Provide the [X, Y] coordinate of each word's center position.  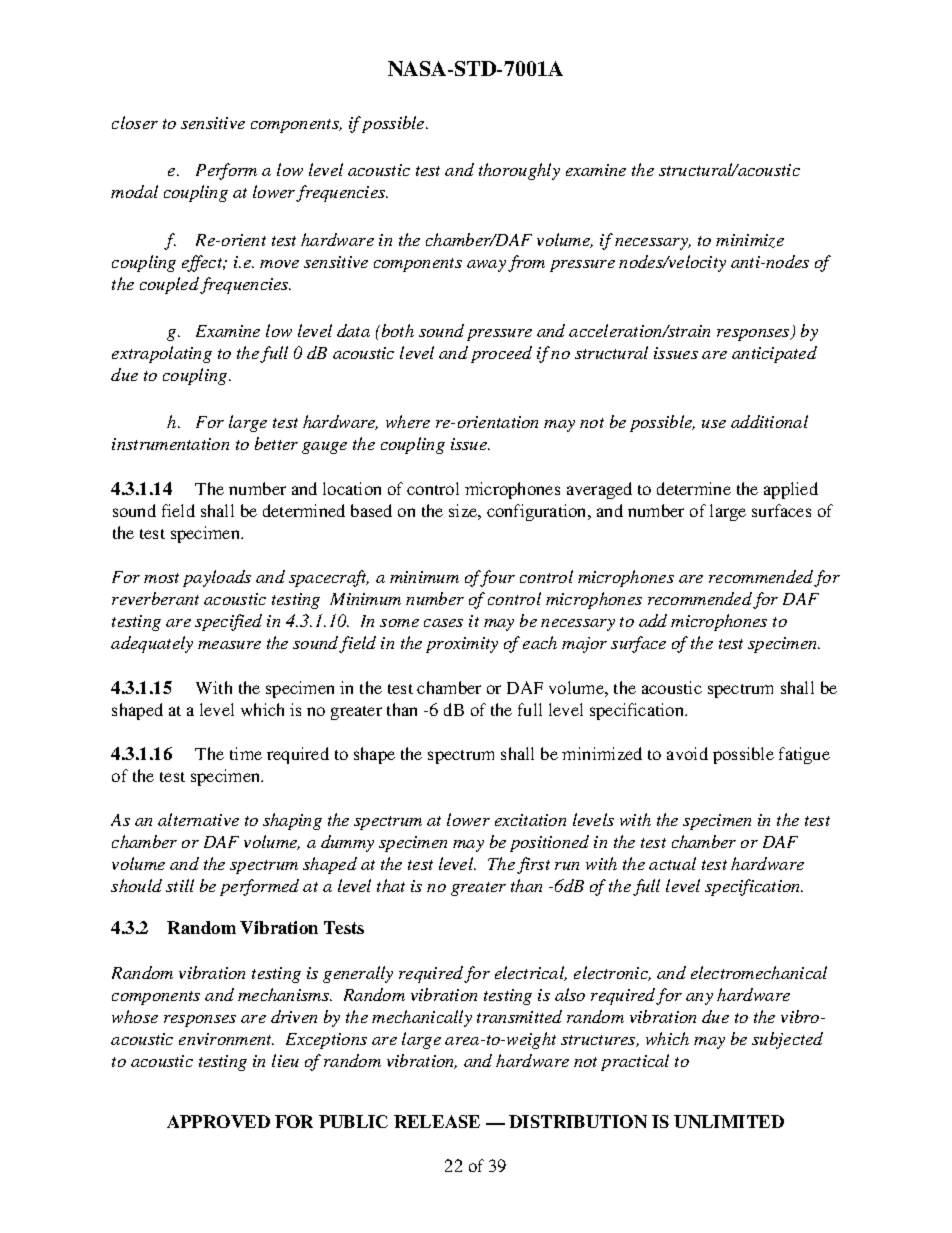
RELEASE [437, 1121]
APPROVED [218, 1121]
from [526, 263]
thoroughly [519, 171]
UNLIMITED [729, 1121]
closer [135, 122]
